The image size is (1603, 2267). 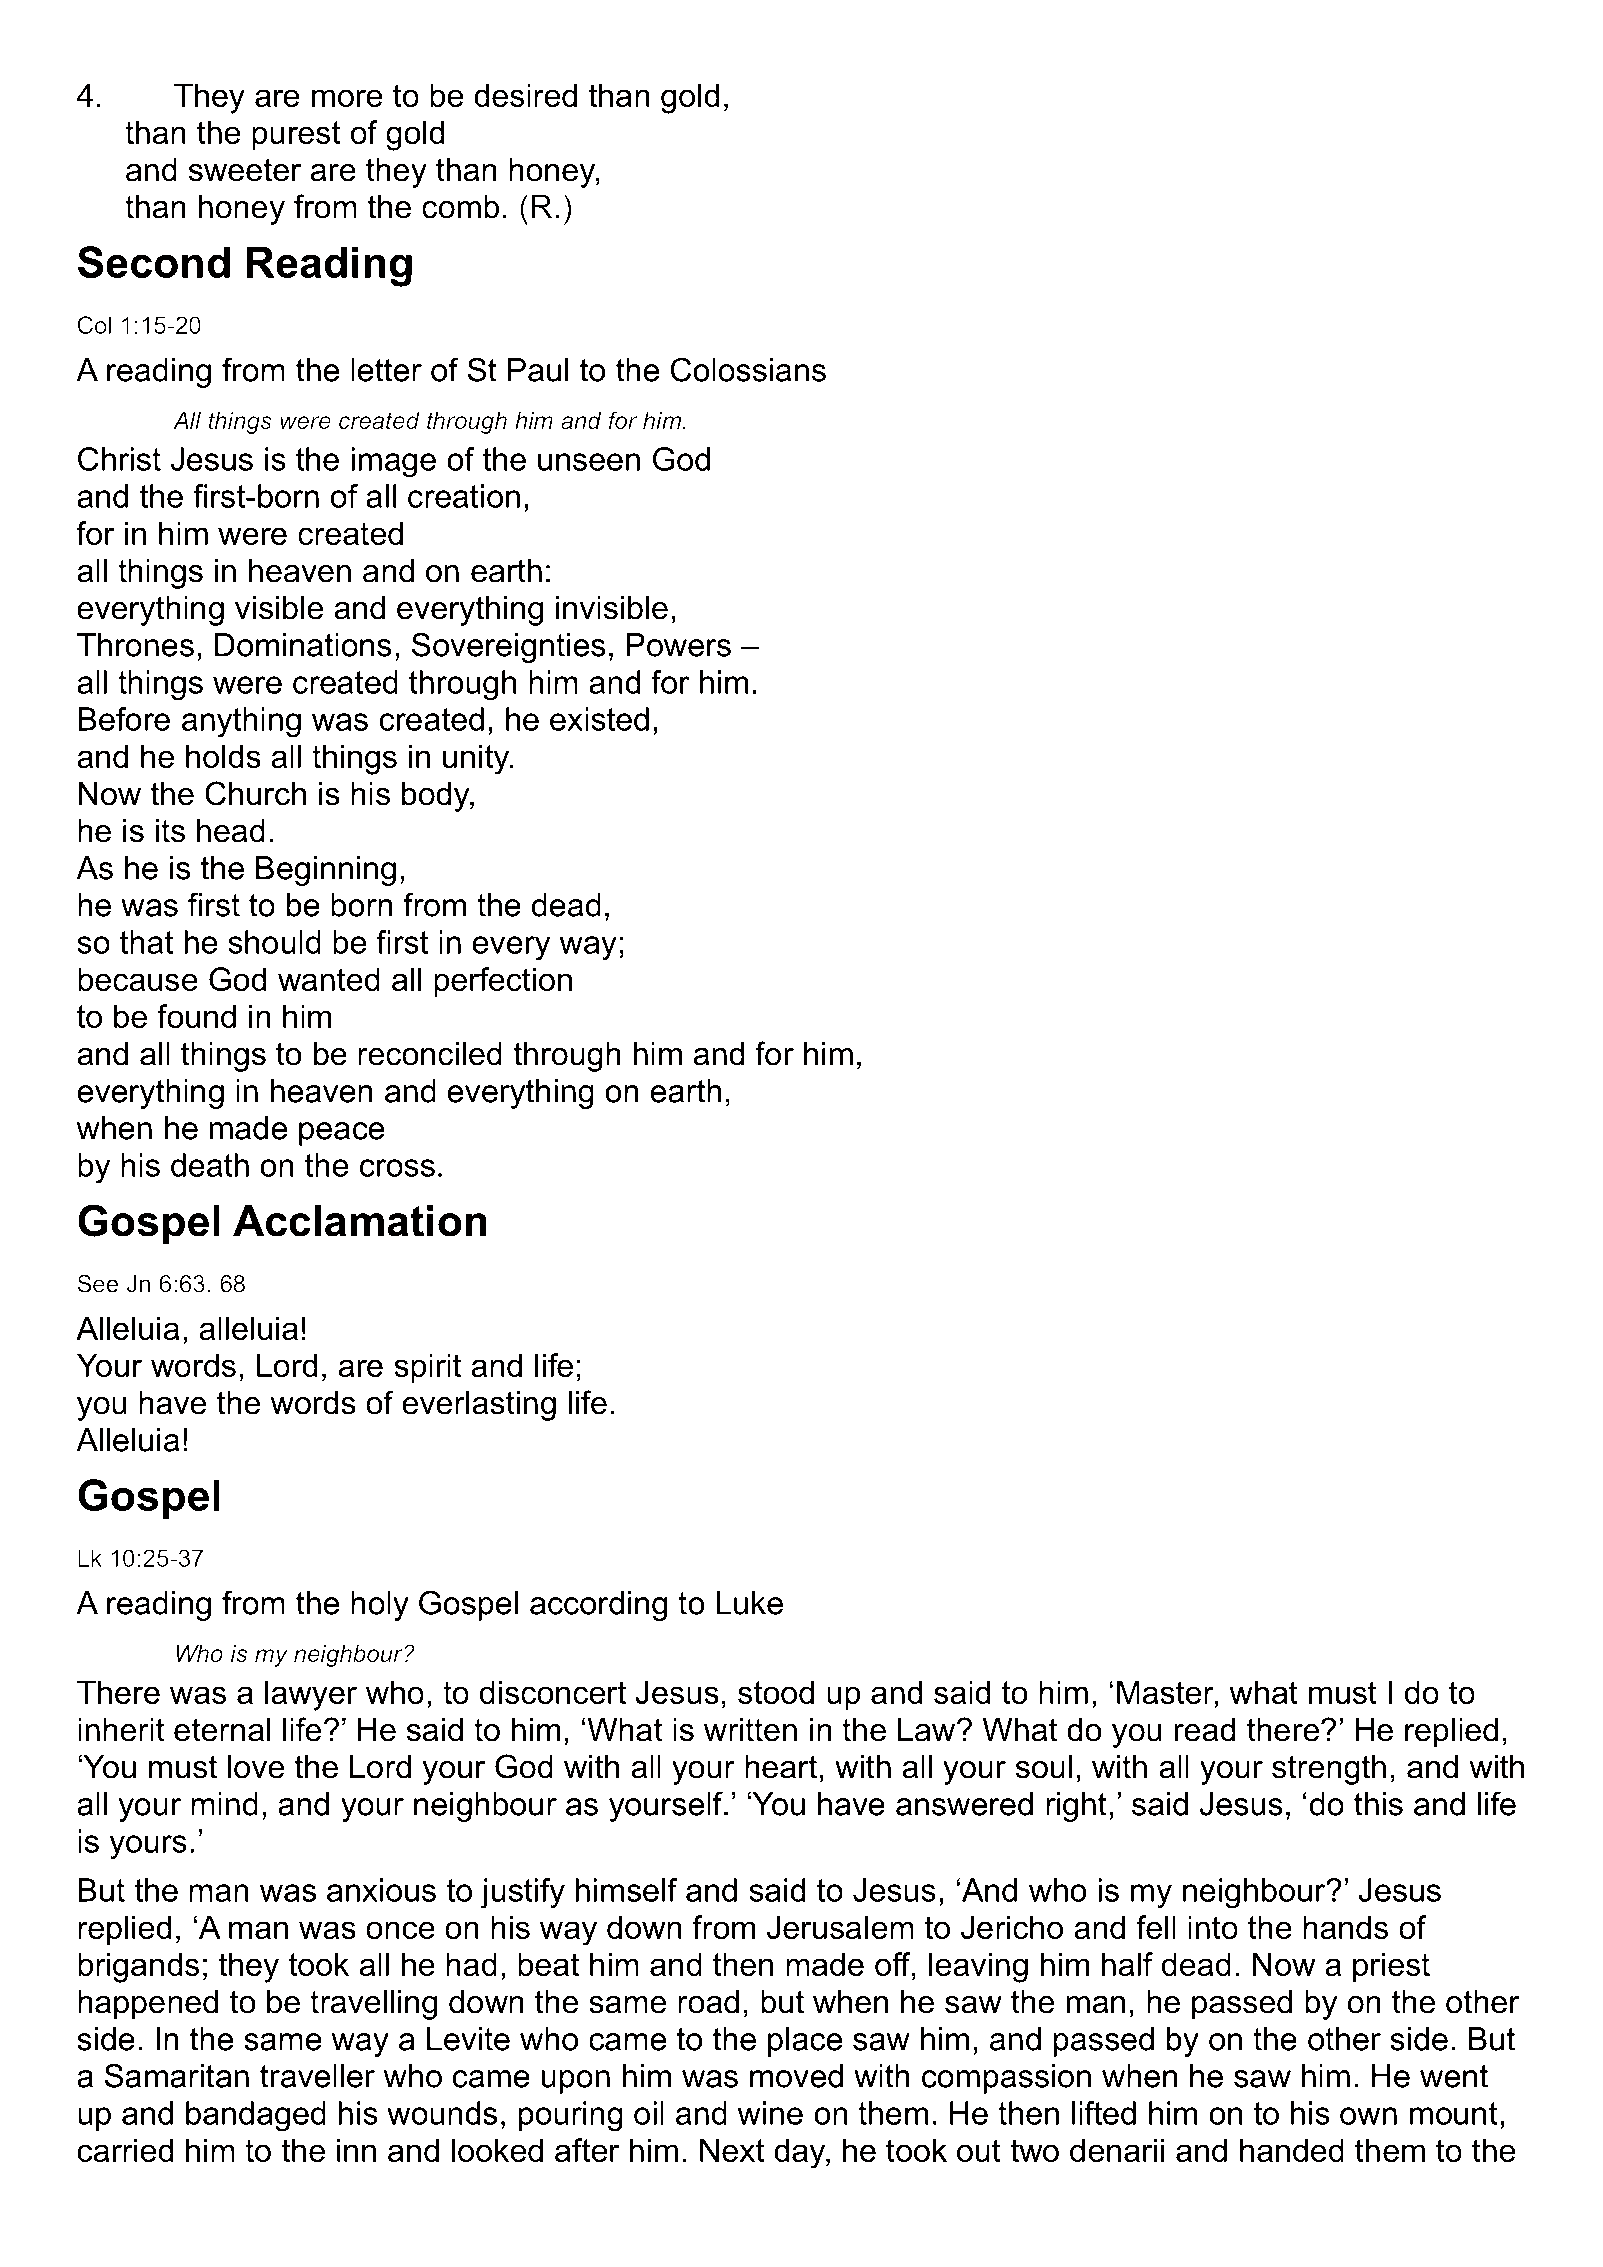 What do you see at coordinates (317, 2076) in the document?
I see `traveller` at bounding box center [317, 2076].
